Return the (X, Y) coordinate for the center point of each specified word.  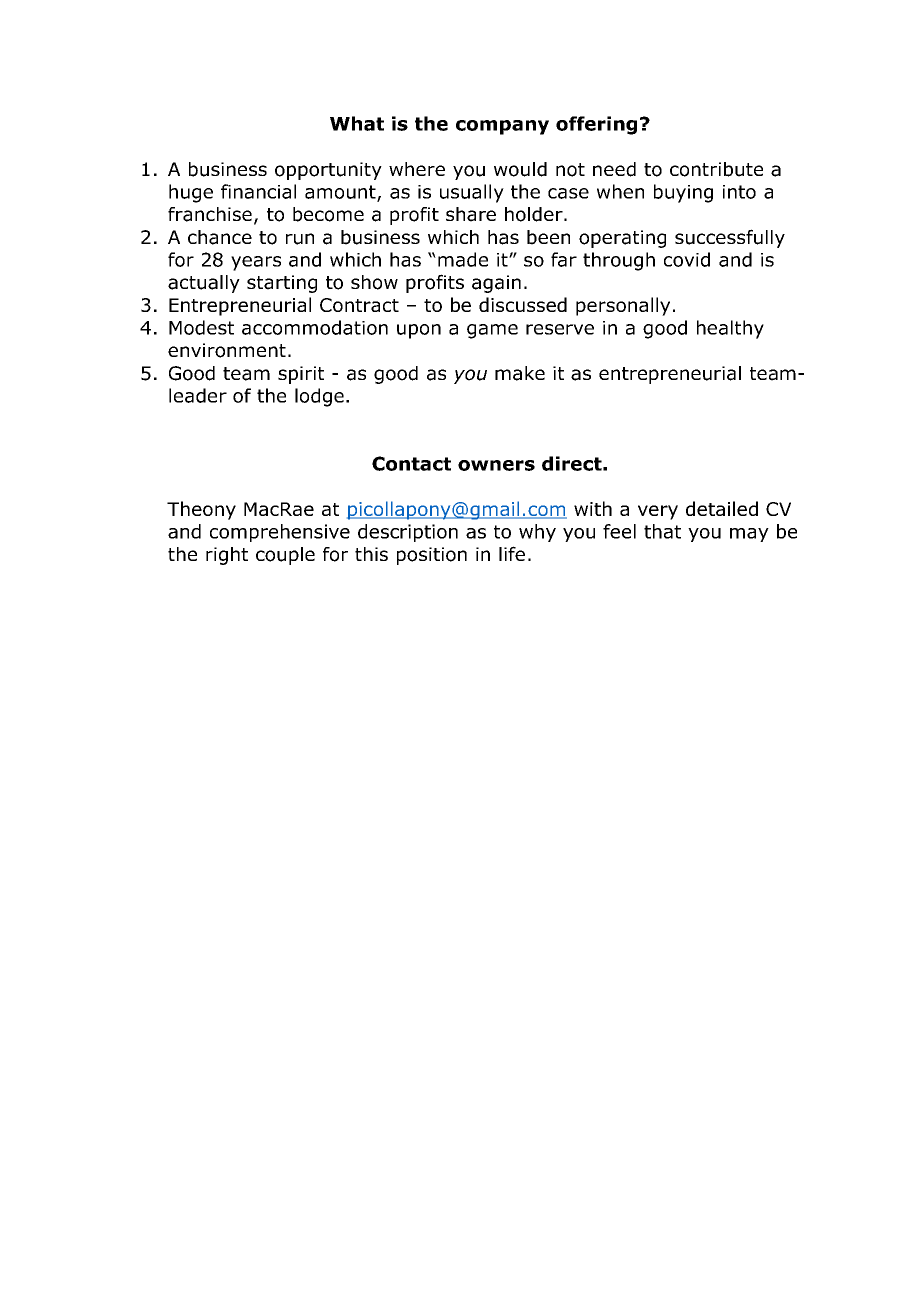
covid (687, 259)
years (256, 263)
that (662, 531)
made (463, 259)
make (520, 373)
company (502, 127)
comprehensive (280, 533)
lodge (319, 397)
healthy (730, 329)
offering (596, 125)
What (357, 123)
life (512, 553)
